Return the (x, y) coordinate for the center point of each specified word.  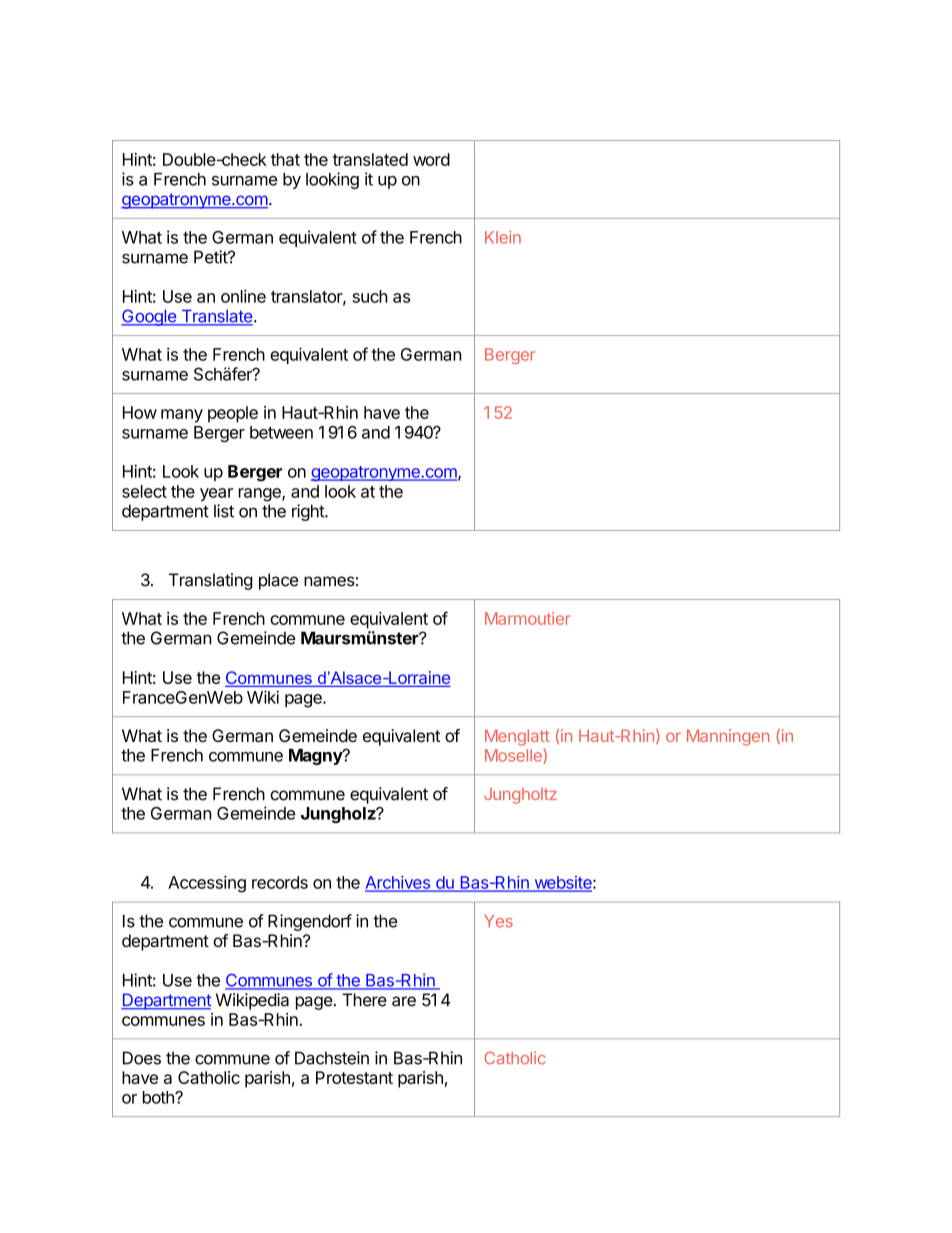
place (278, 581)
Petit (211, 257)
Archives (398, 883)
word (431, 159)
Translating (211, 581)
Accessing (207, 884)
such (370, 296)
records (280, 882)
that (285, 159)
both (159, 1097)
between (281, 432)
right (309, 512)
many (182, 416)
